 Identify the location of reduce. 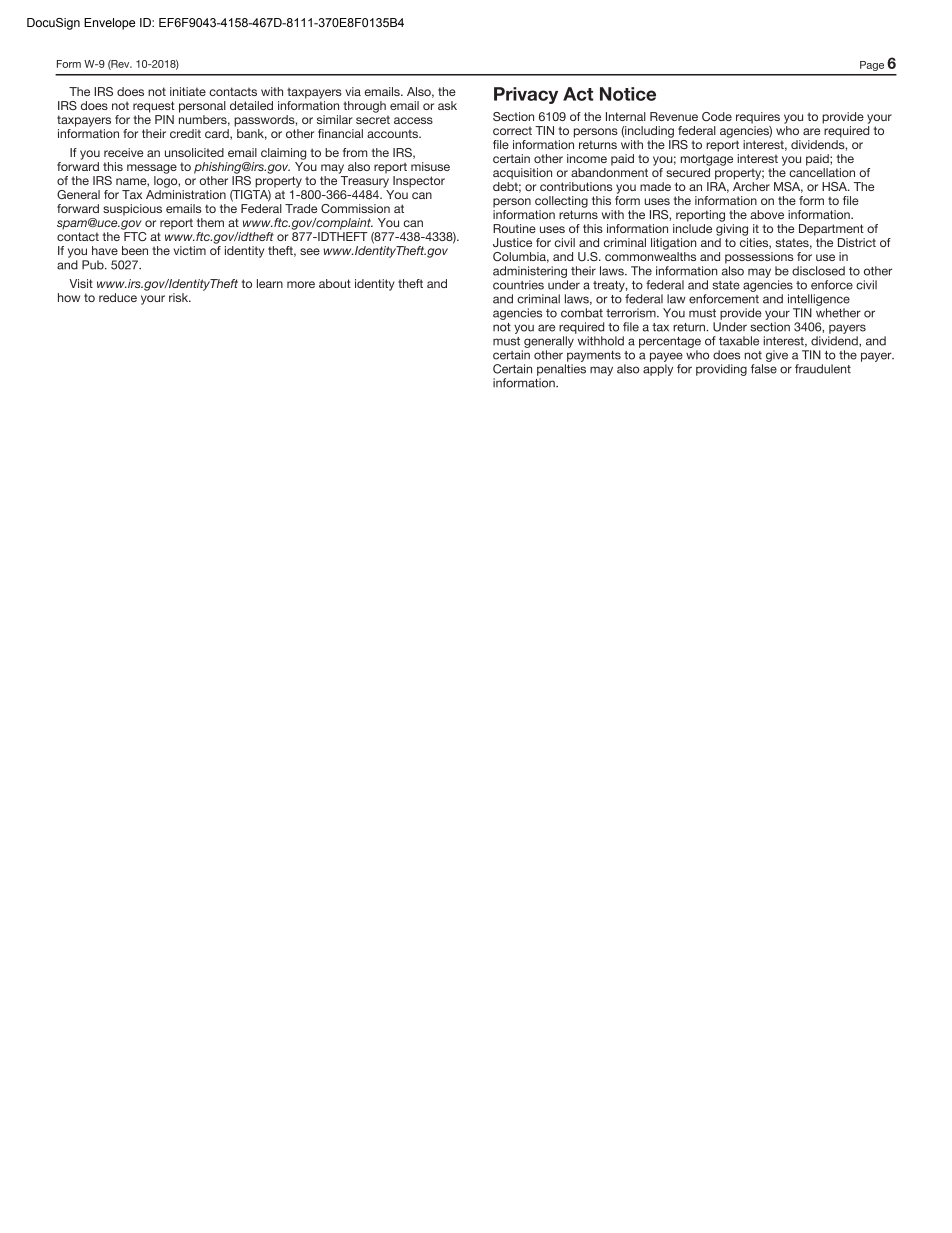
(118, 297).
